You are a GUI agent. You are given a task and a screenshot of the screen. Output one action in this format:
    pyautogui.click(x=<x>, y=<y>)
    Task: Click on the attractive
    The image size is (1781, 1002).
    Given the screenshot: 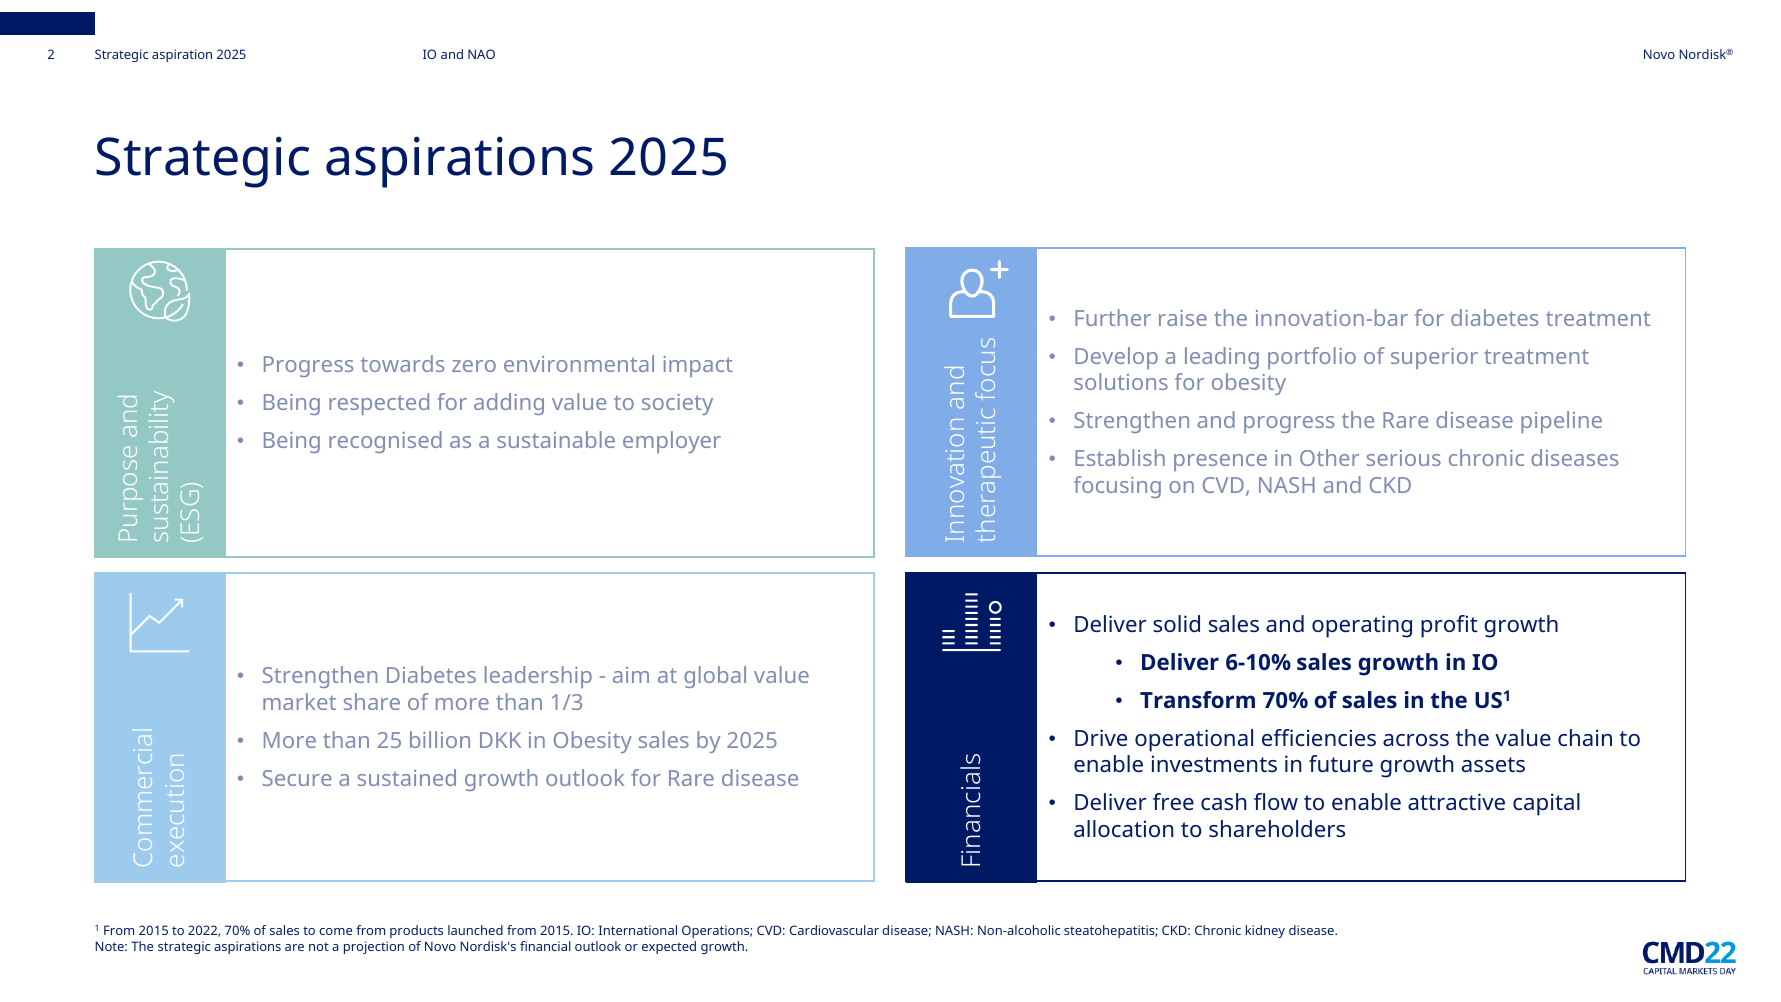 What is the action you would take?
    pyautogui.click(x=1456, y=801)
